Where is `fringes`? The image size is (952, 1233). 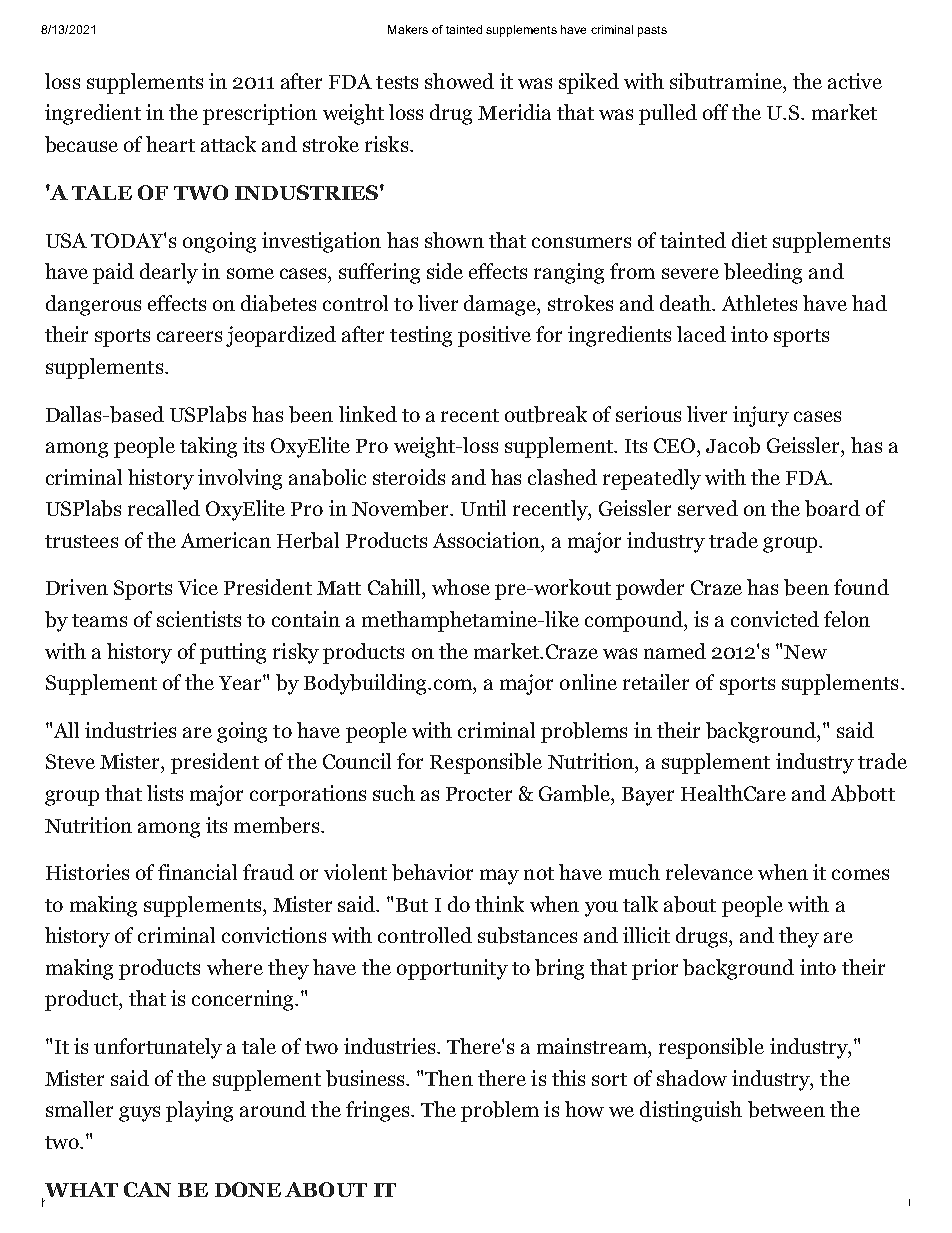 fringes is located at coordinates (379, 1111).
